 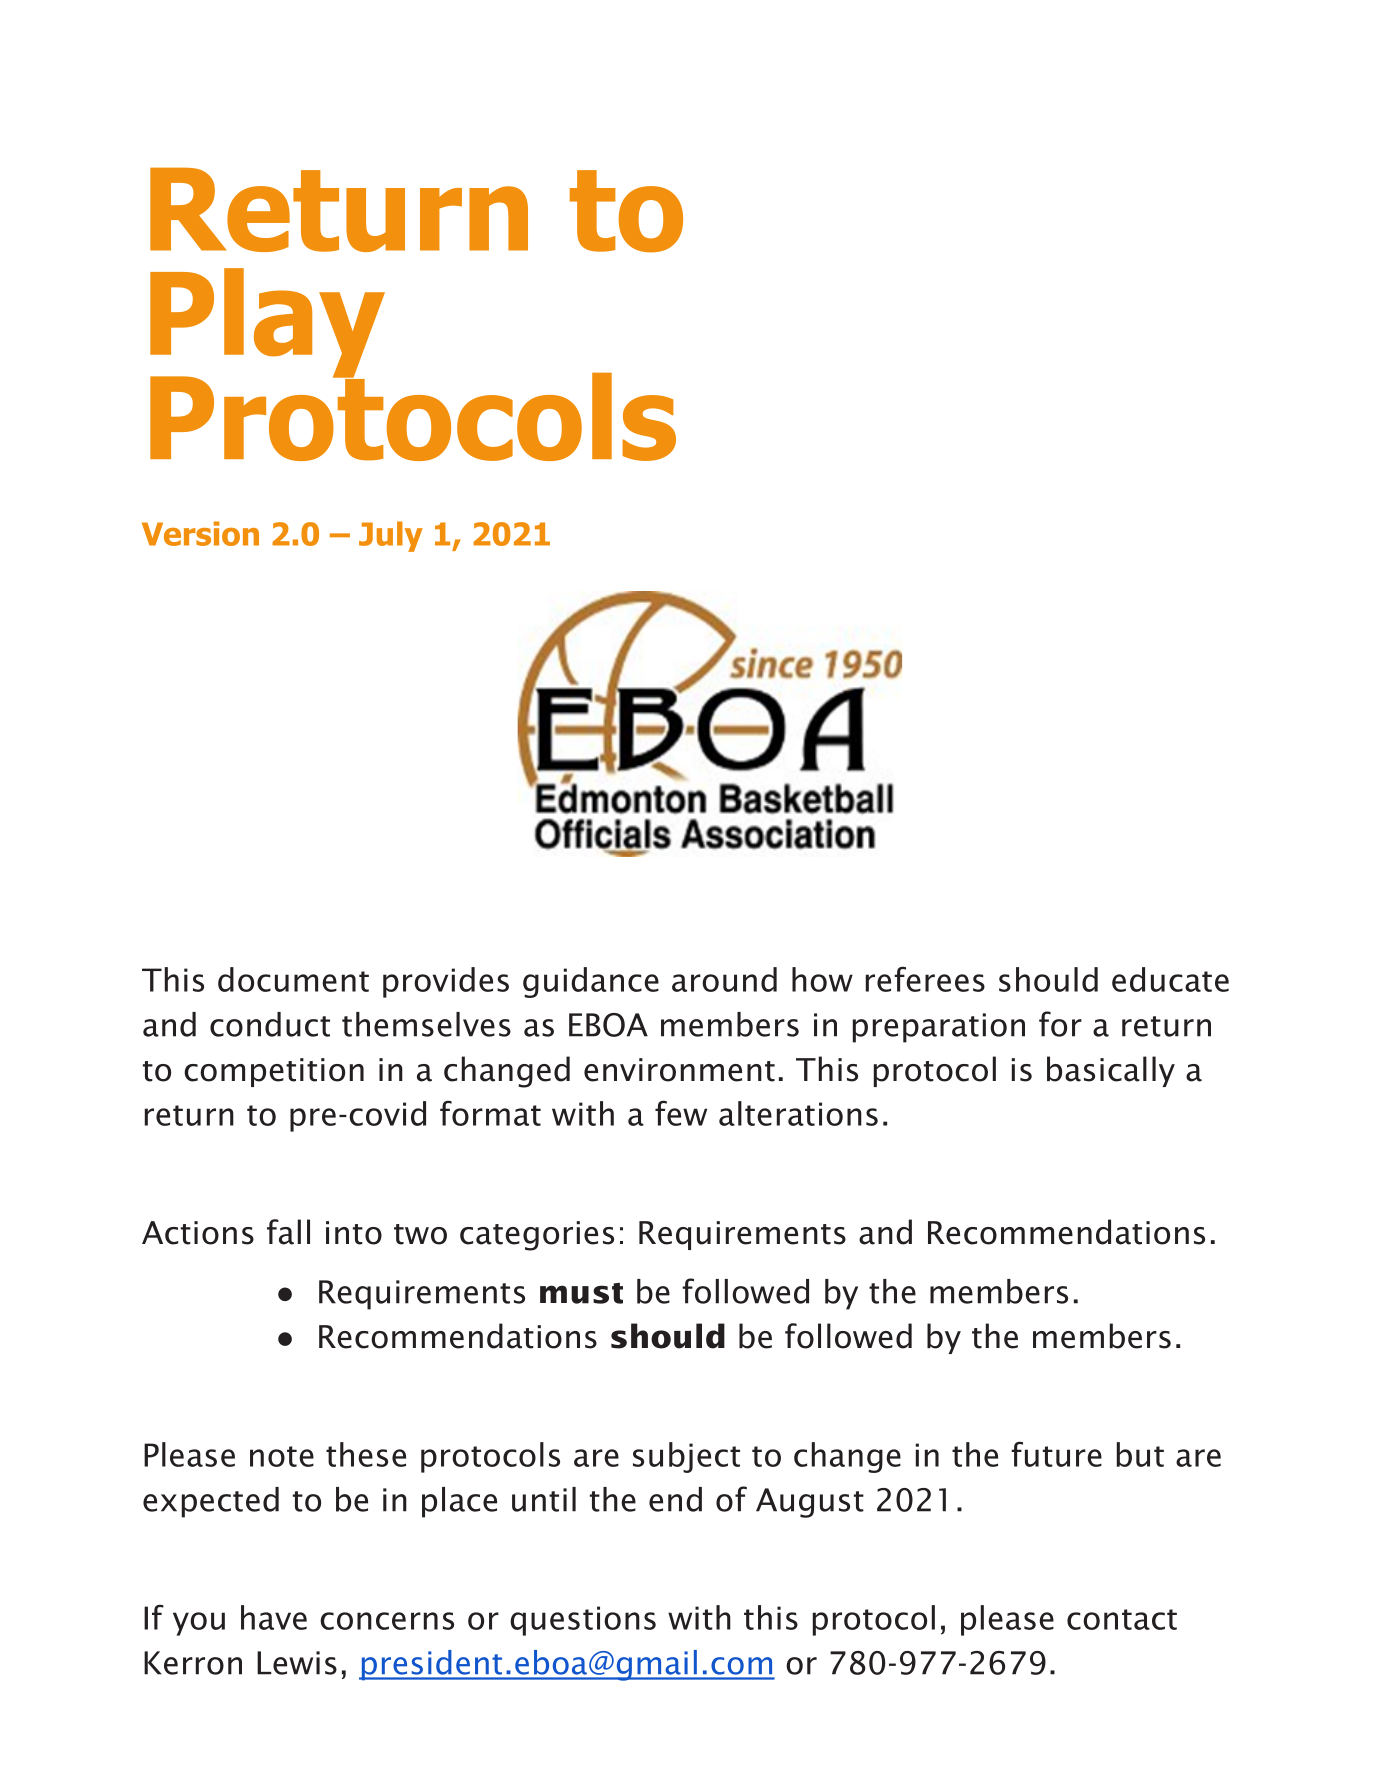 I want to click on questions, so click(x=583, y=1621).
